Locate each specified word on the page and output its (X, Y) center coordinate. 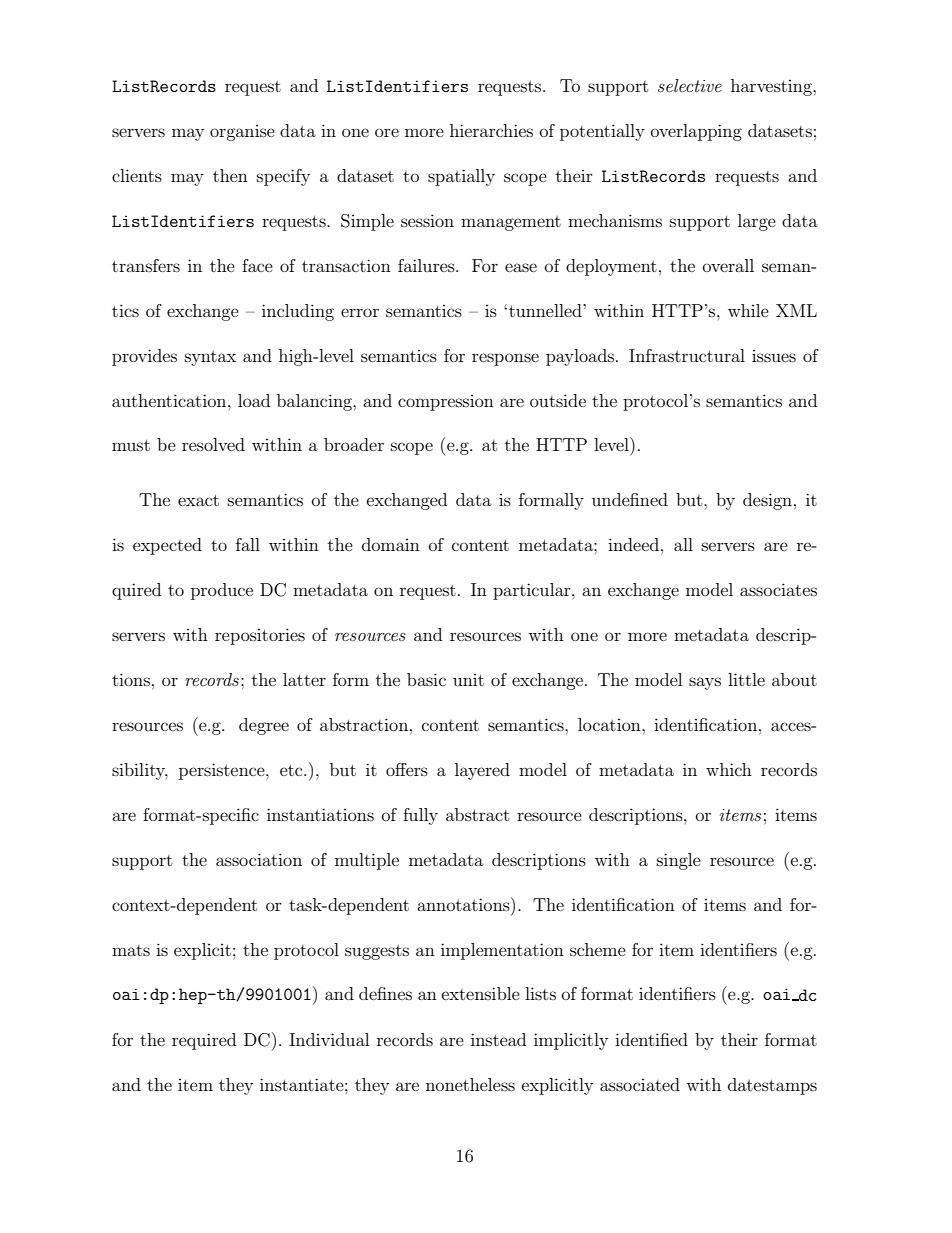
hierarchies (491, 130)
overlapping (696, 132)
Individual (329, 1039)
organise (242, 133)
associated (640, 1084)
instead (498, 1039)
